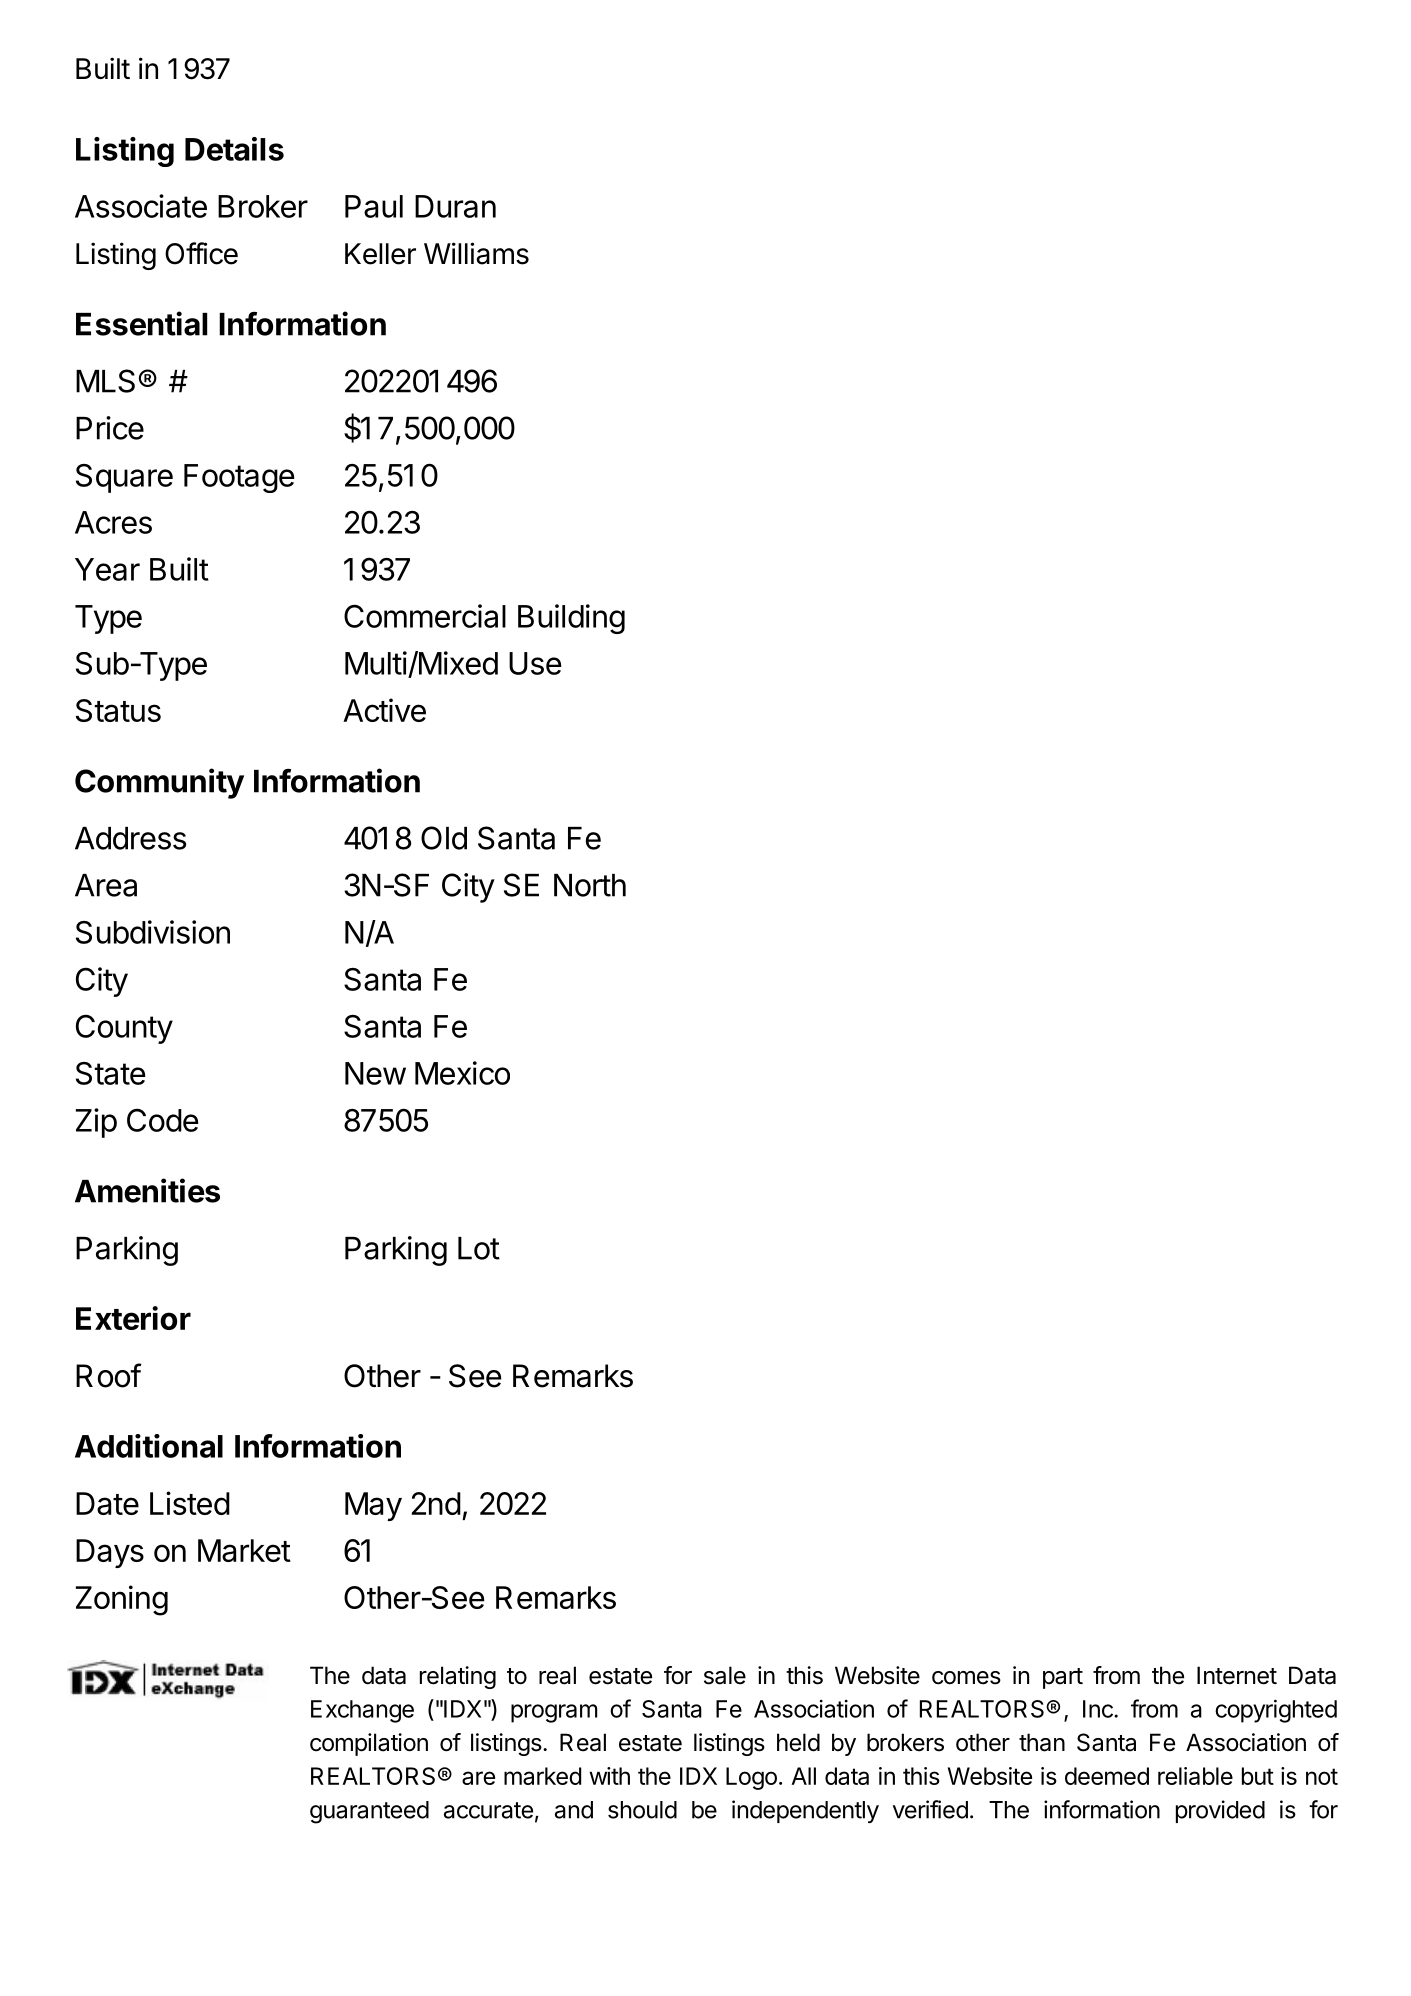 The height and width of the page is (1996, 1411). Describe the element at coordinates (590, 885) in the page. I see `North` at that location.
